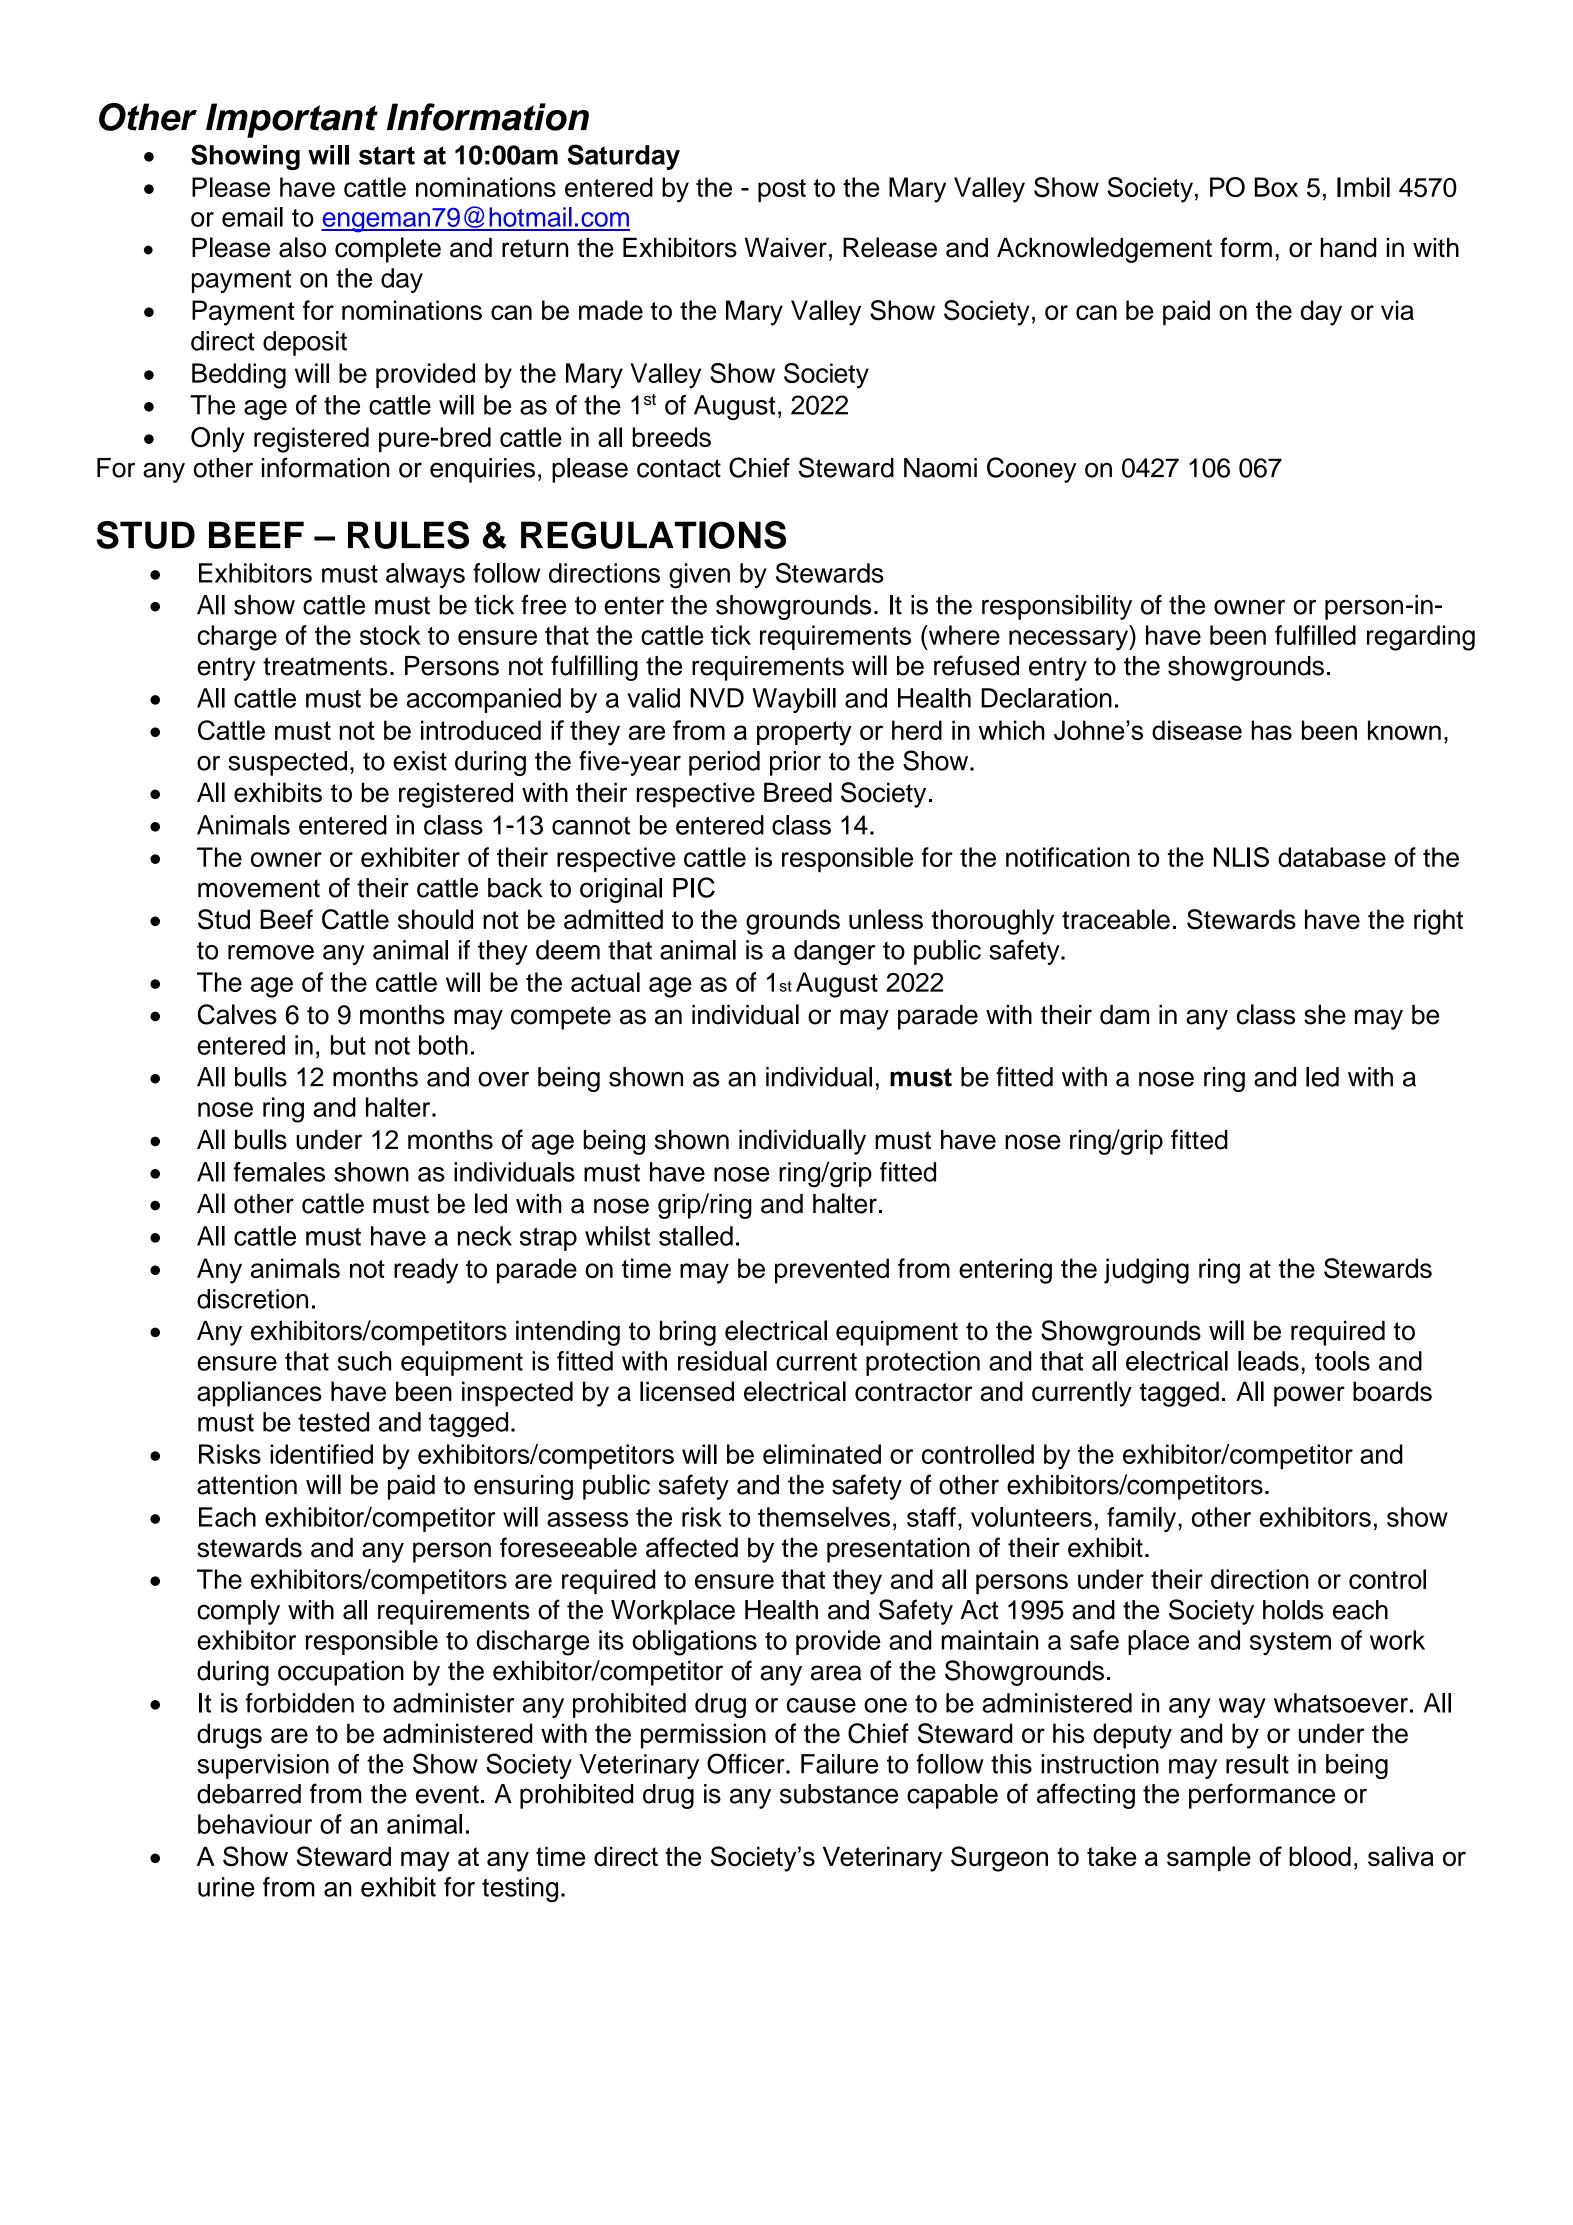  Describe the element at coordinates (1276, 187) in the page. I see `Box` at that location.
